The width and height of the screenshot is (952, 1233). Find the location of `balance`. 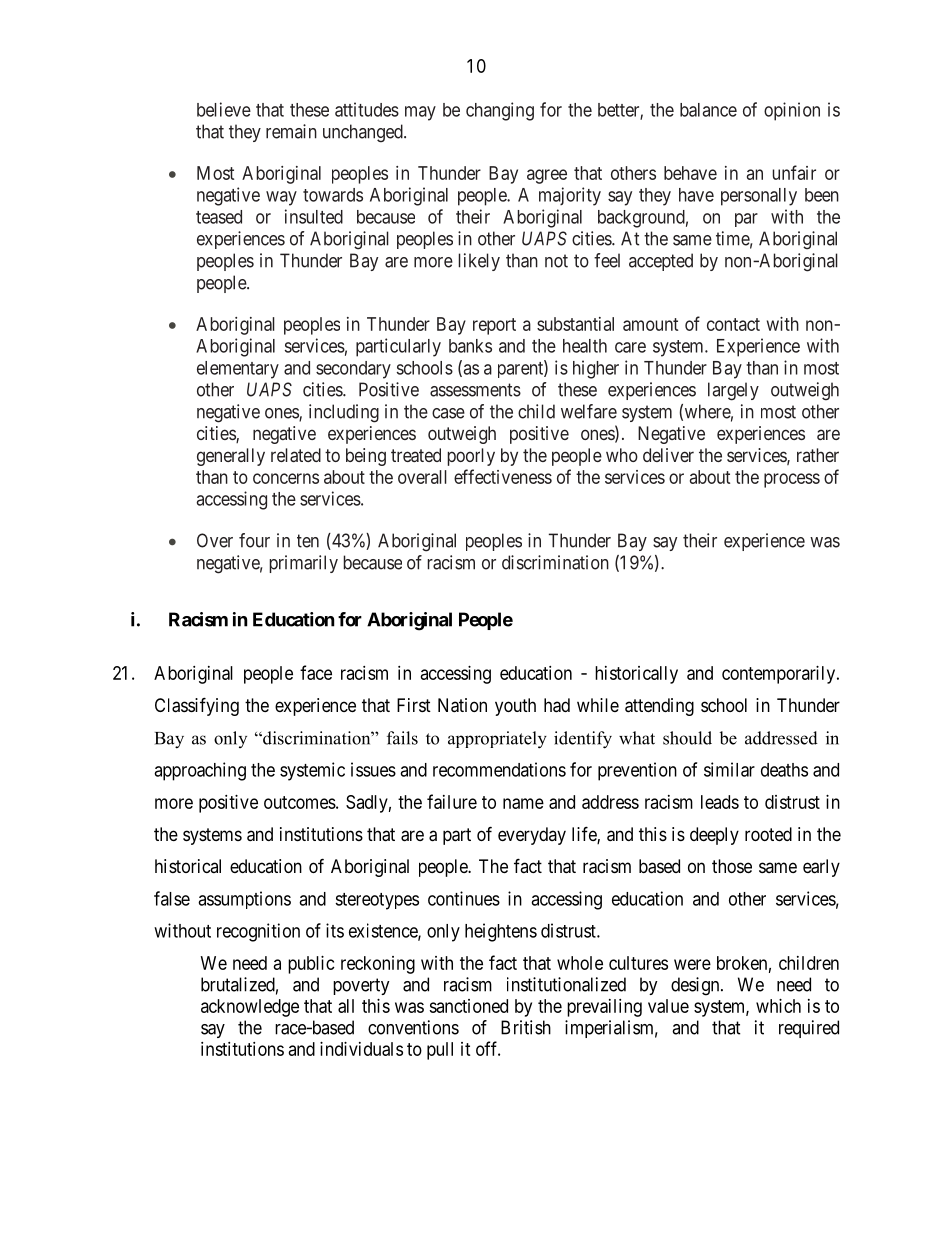

balance is located at coordinates (708, 110).
